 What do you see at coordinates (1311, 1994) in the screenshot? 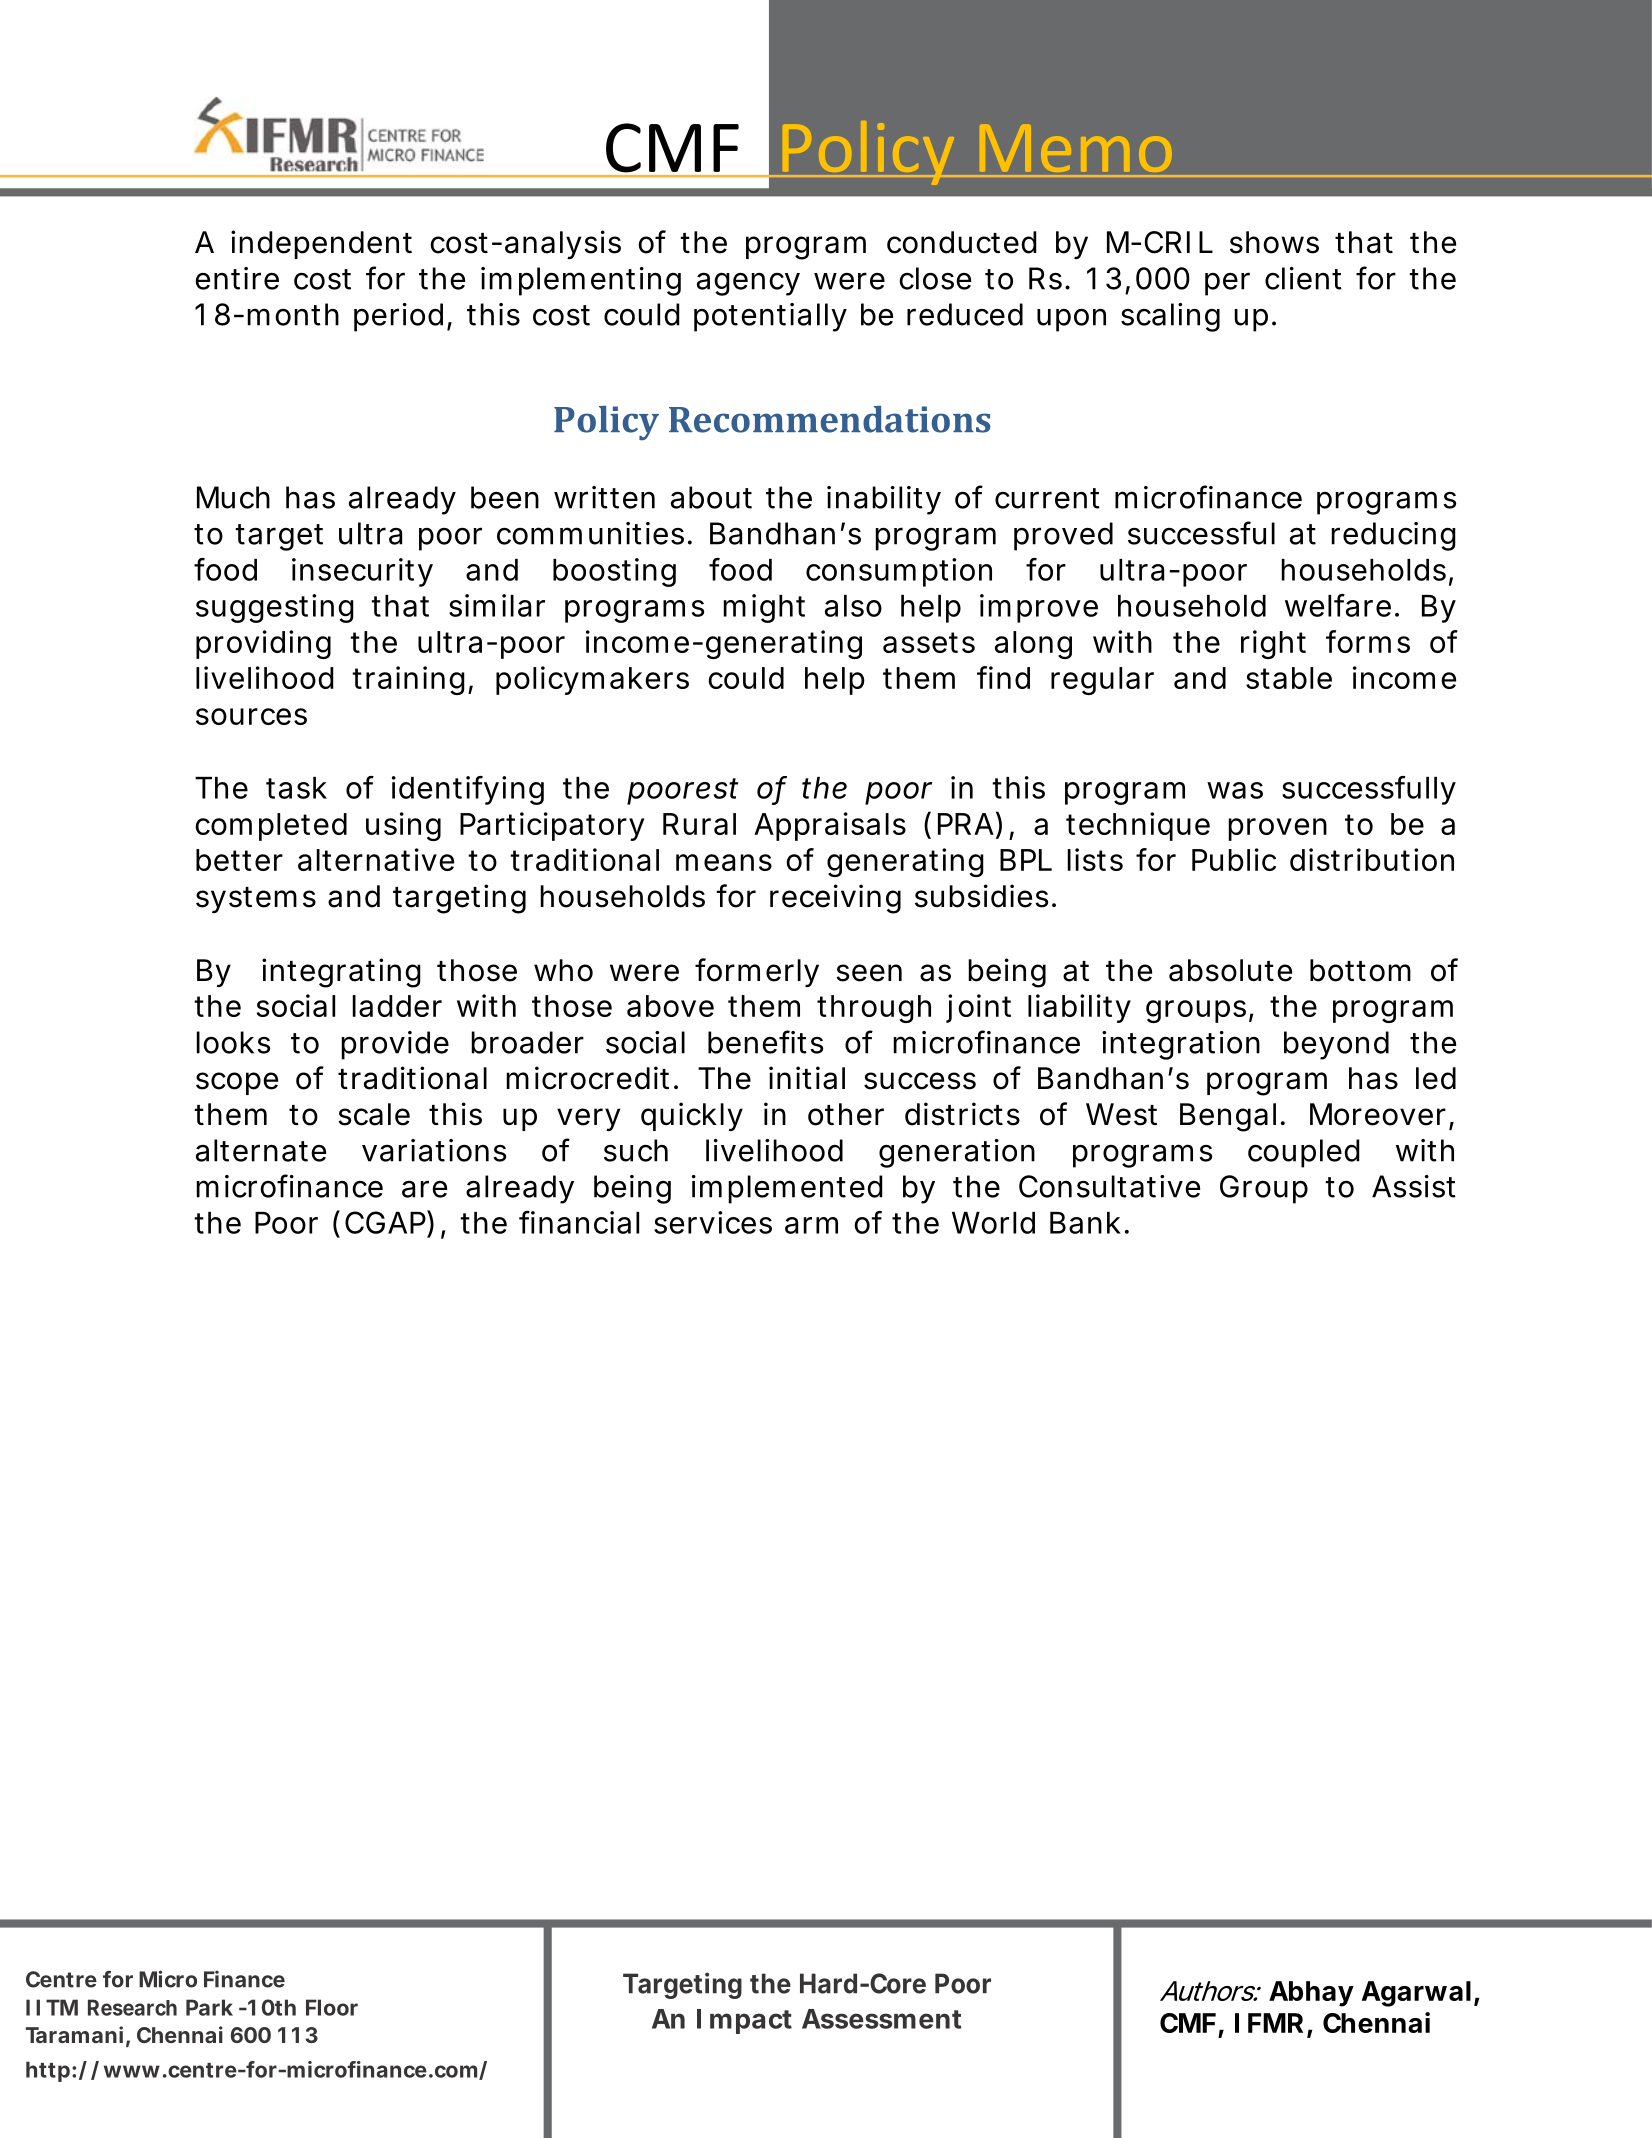
I see `Abhay` at bounding box center [1311, 1994].
